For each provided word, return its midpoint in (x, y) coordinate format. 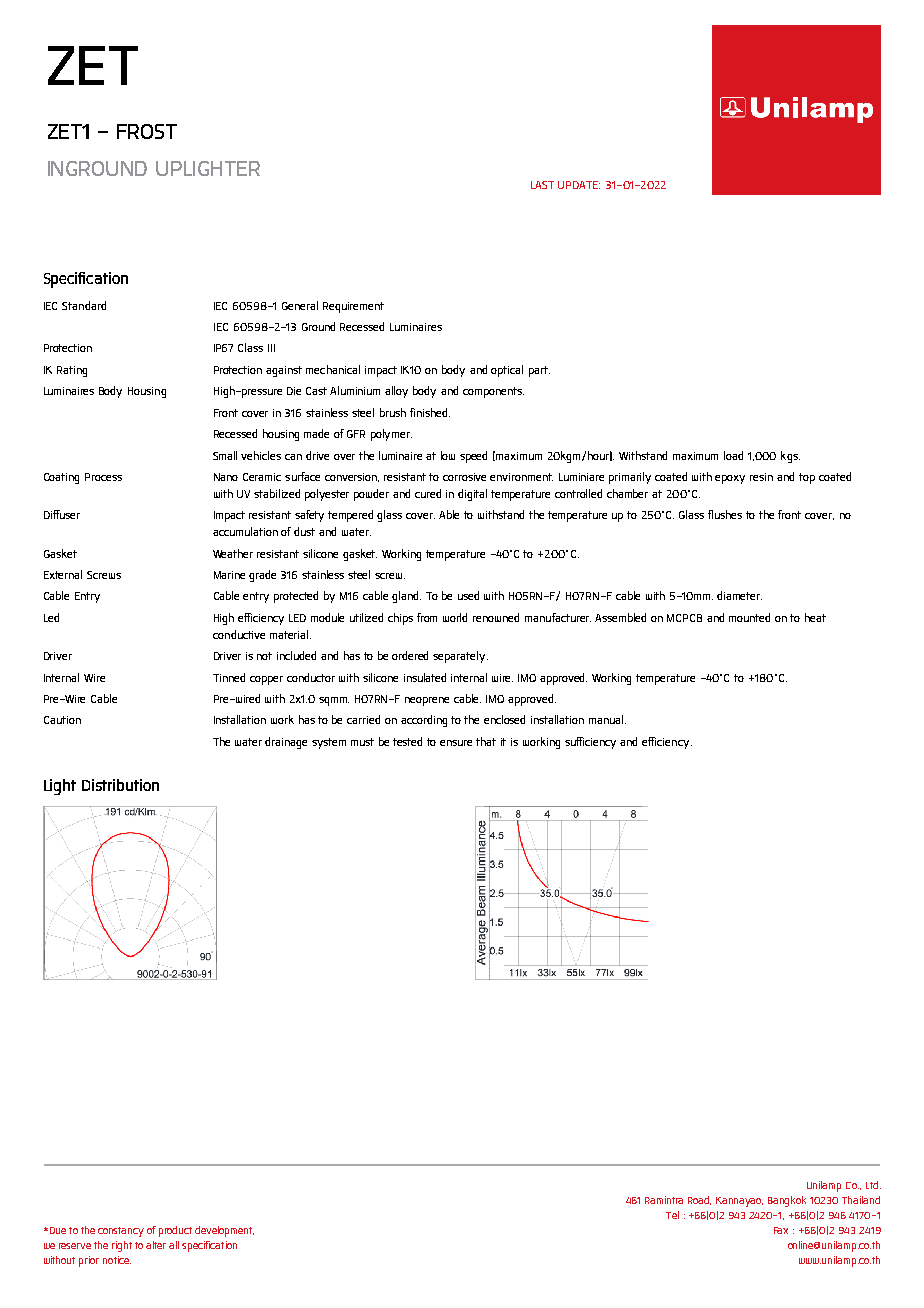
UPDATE (579, 185)
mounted (749, 617)
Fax (781, 1230)
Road (699, 1200)
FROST (147, 131)
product (175, 1231)
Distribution (120, 785)
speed (473, 457)
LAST (542, 185)
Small (225, 455)
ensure (456, 743)
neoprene (427, 701)
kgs (790, 457)
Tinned (229, 677)
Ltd (872, 1185)
